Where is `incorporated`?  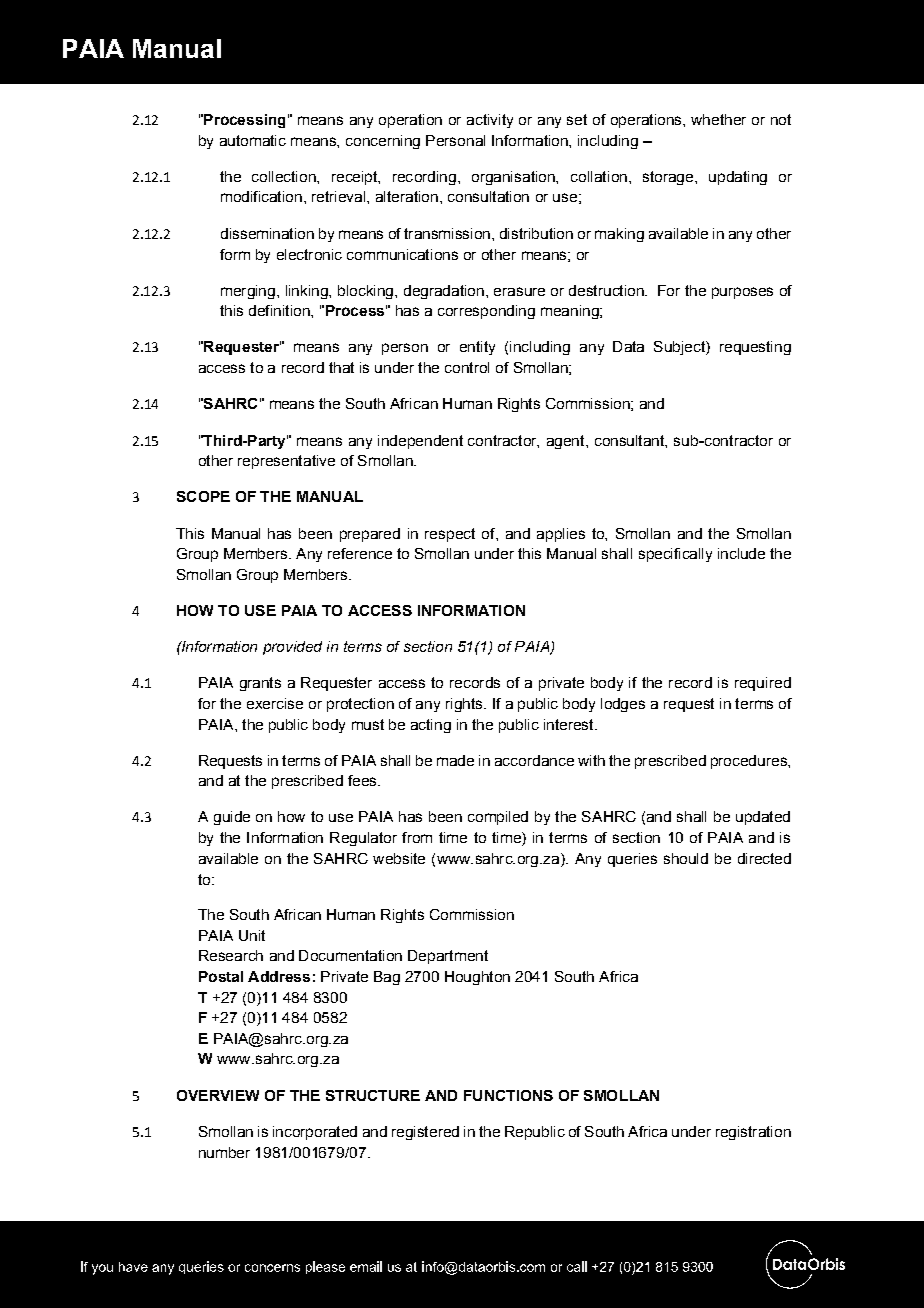 incorporated is located at coordinates (315, 1133).
